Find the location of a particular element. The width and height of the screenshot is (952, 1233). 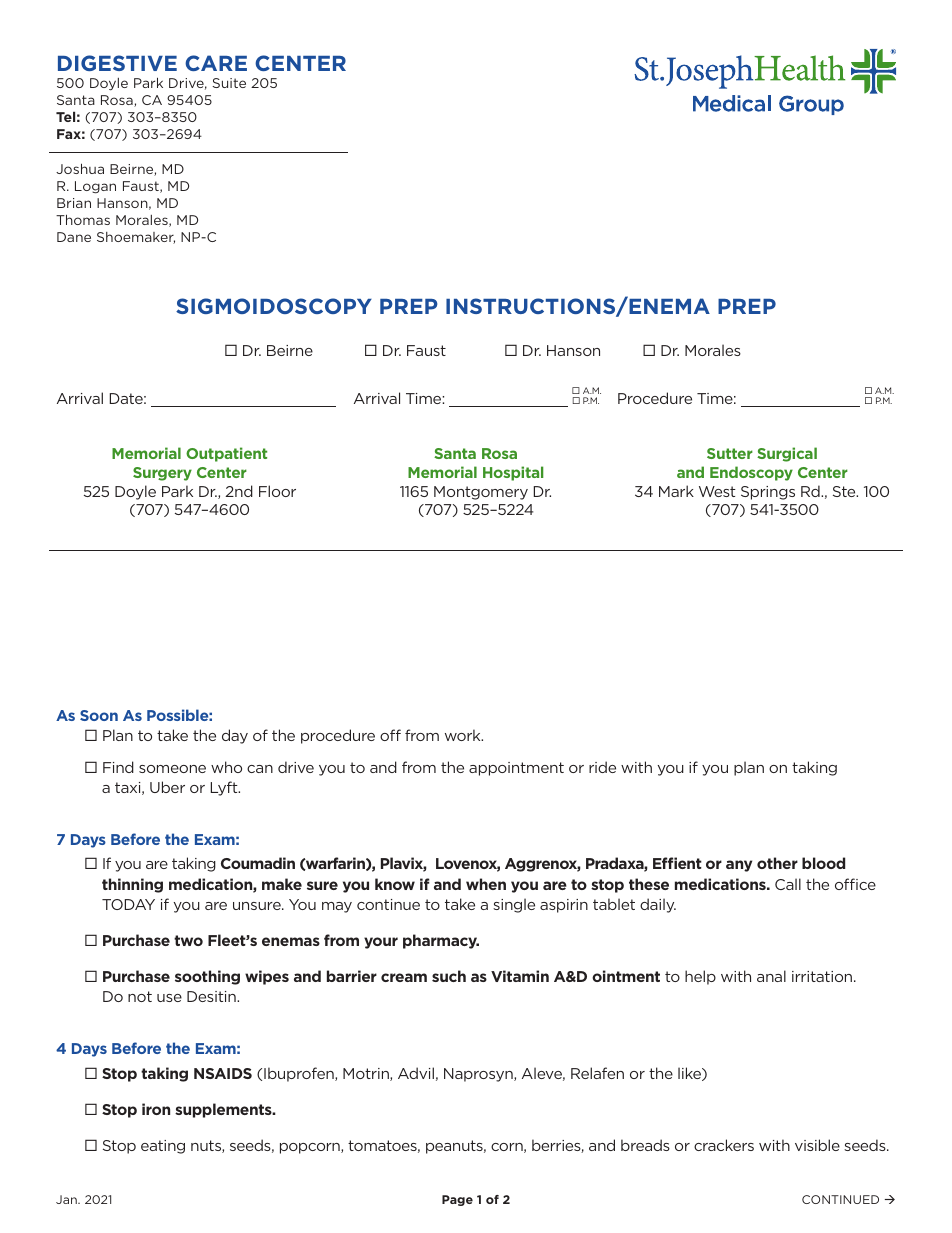

eating is located at coordinates (163, 1147).
